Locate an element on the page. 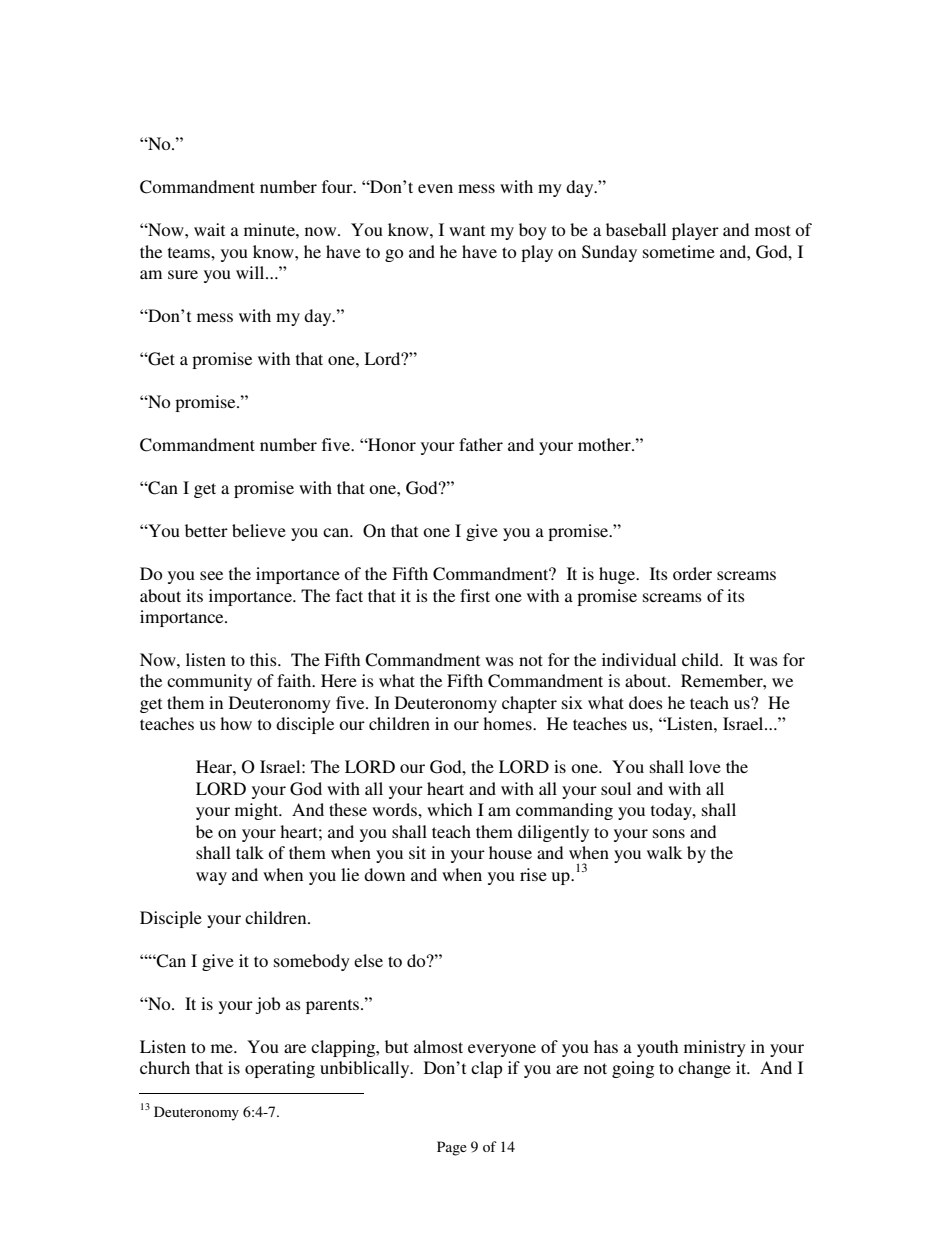 The height and width of the image is (1233, 952). individual is located at coordinates (639, 659).
